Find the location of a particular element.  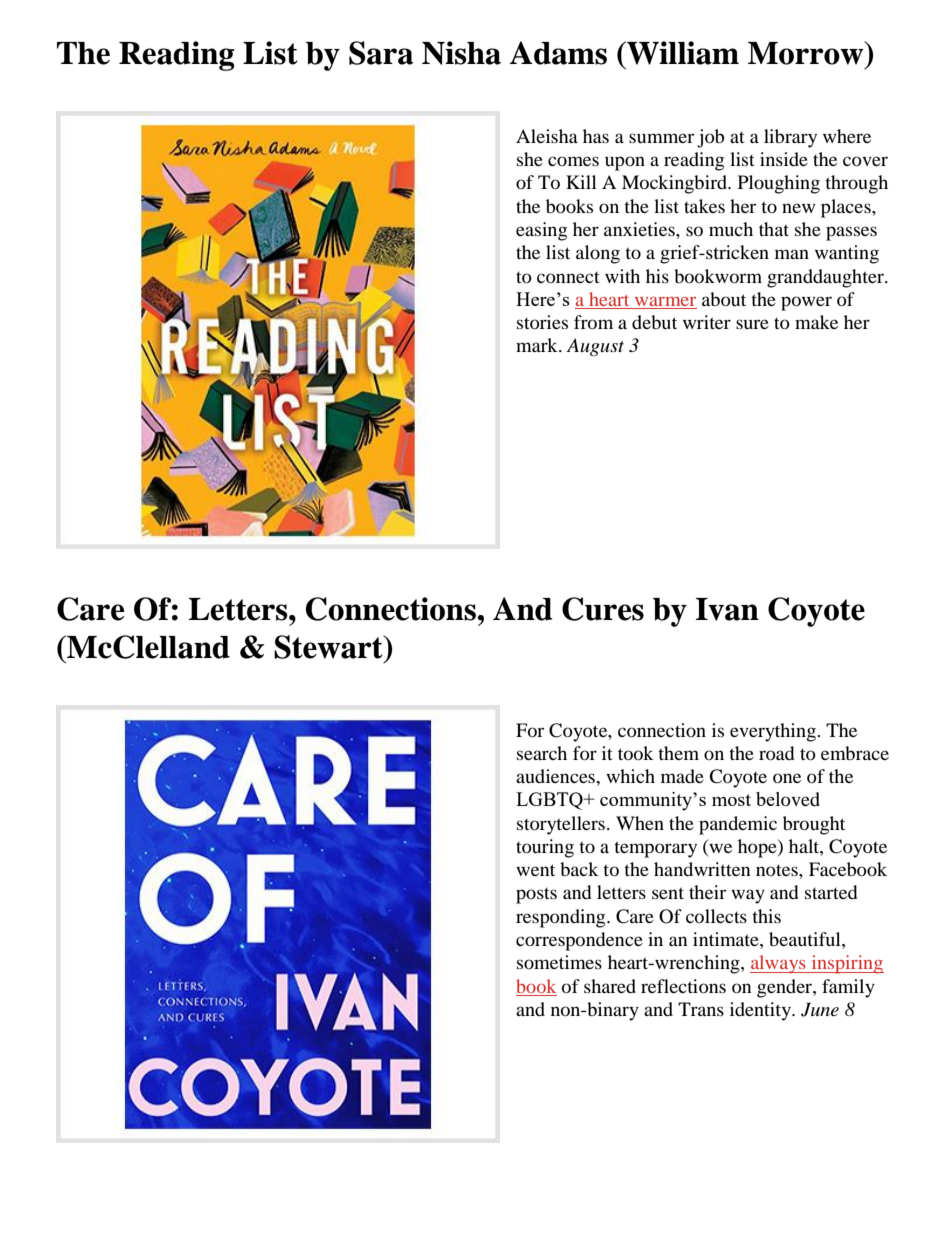

shared is located at coordinates (610, 986).
